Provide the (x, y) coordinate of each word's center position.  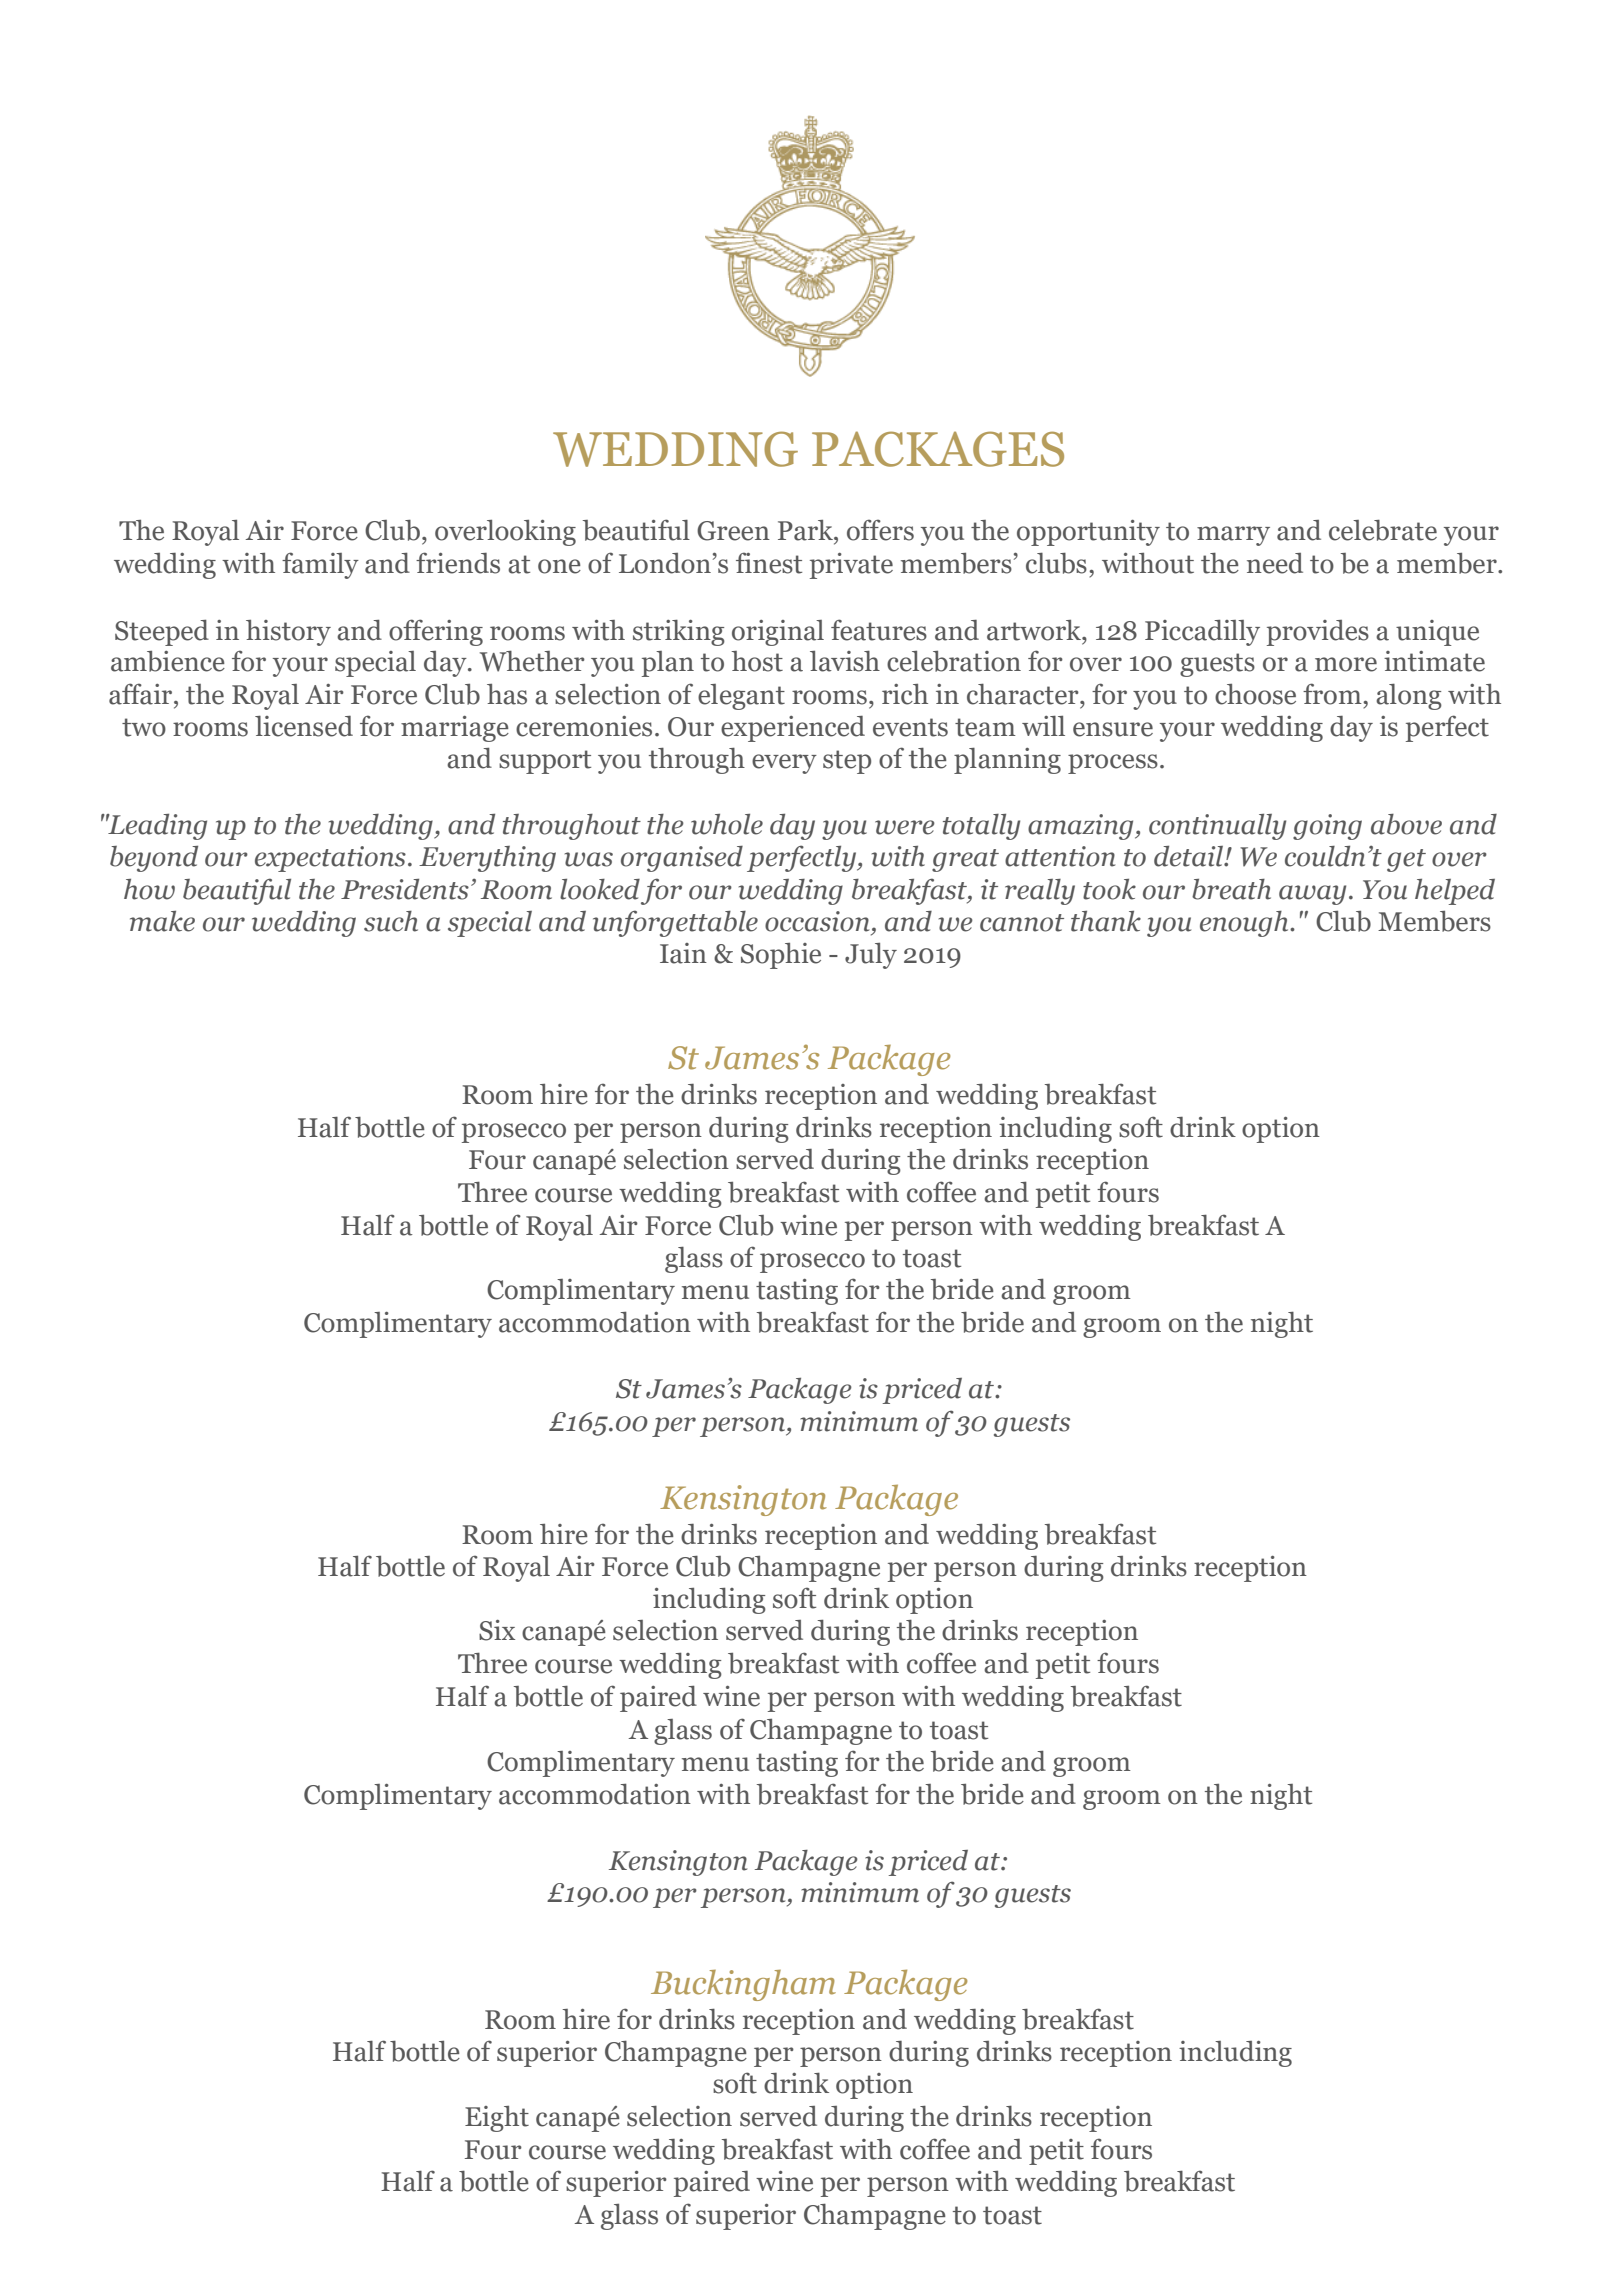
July (871, 956)
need (1275, 563)
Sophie (781, 956)
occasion (817, 921)
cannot (1022, 923)
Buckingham (743, 1985)
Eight (497, 2119)
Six (497, 1630)
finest (769, 563)
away (1312, 895)
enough (1245, 924)
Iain (683, 953)
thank (1106, 921)
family (320, 565)
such (391, 921)
